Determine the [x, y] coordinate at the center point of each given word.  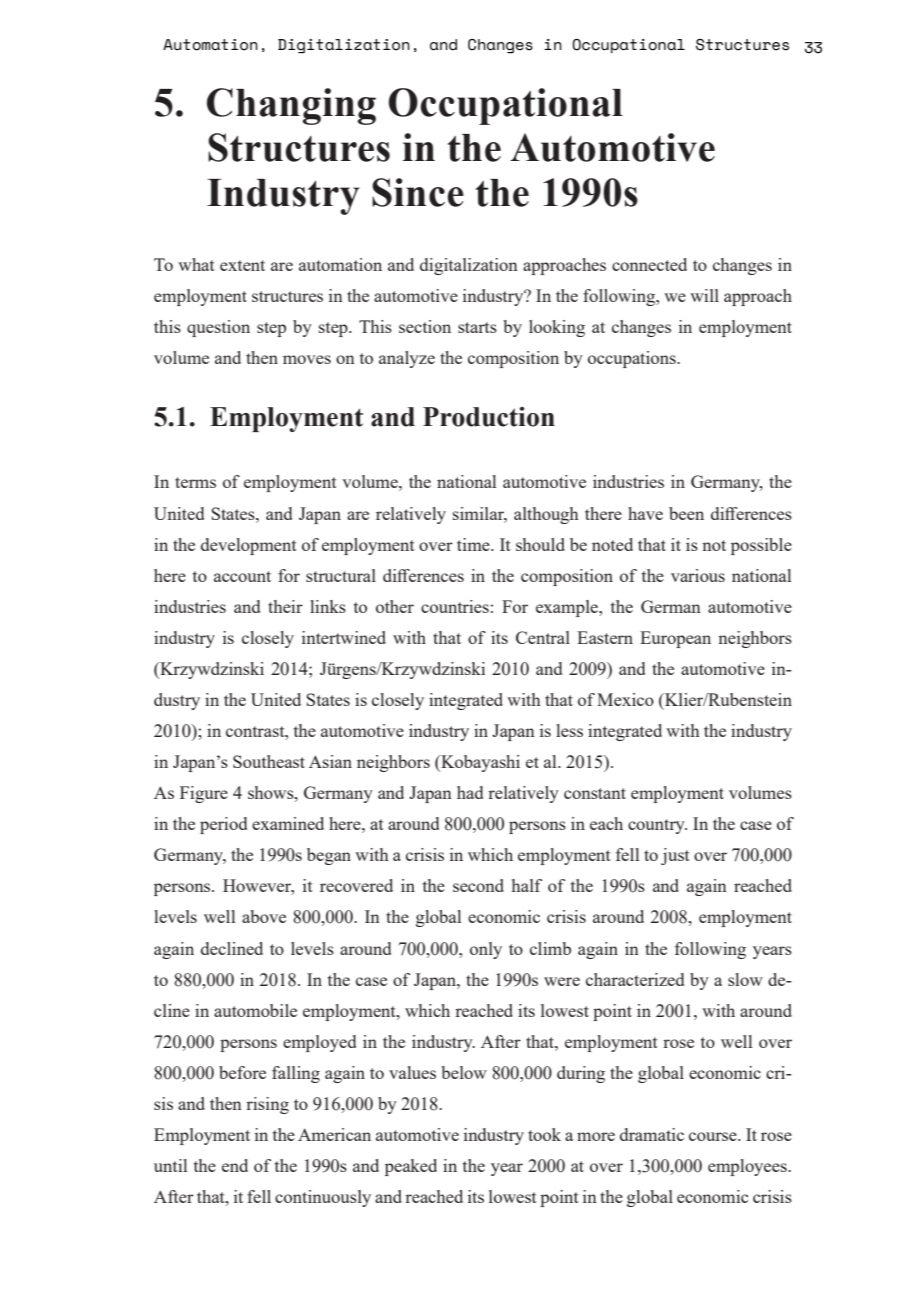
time [474, 544]
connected [649, 264]
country [657, 826]
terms [195, 482]
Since [418, 192]
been [686, 513]
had [470, 792]
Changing [291, 106]
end [235, 1165]
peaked [411, 1167]
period [223, 825]
